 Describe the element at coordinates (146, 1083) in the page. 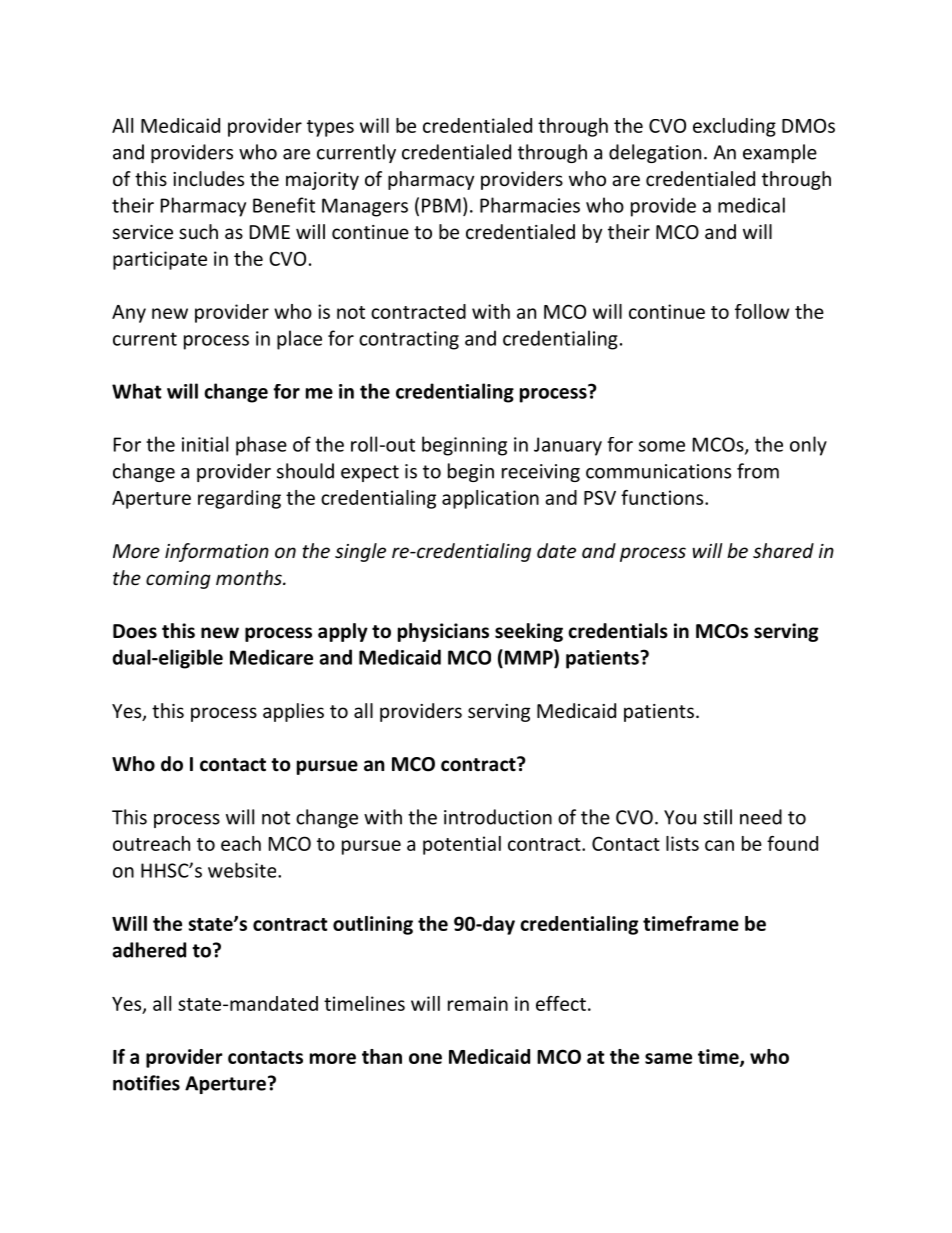

I see `notifies` at that location.
